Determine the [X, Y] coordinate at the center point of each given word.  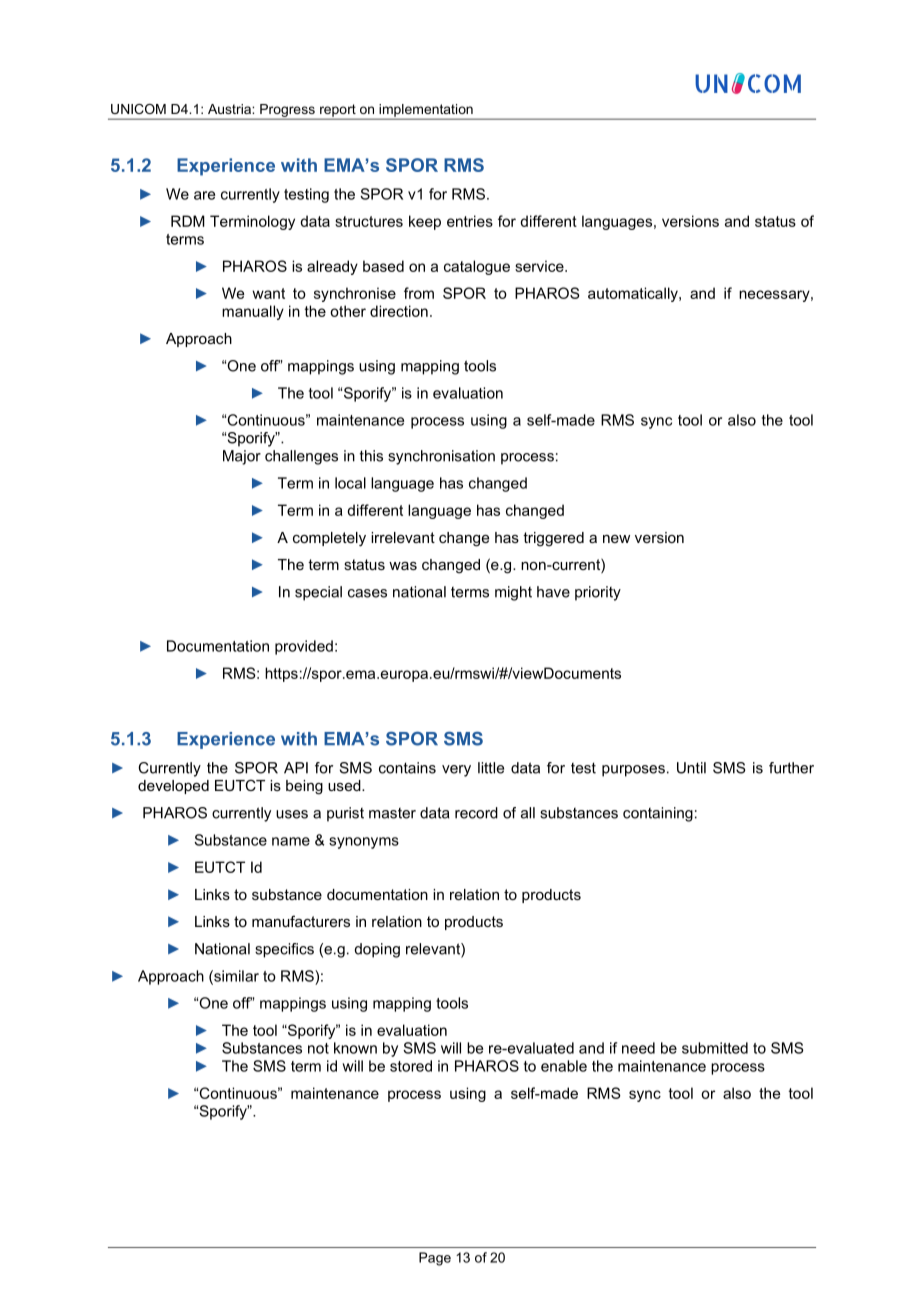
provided [304, 647]
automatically [634, 294]
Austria [230, 109]
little [491, 768]
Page [435, 1259]
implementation [426, 111]
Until [691, 768]
